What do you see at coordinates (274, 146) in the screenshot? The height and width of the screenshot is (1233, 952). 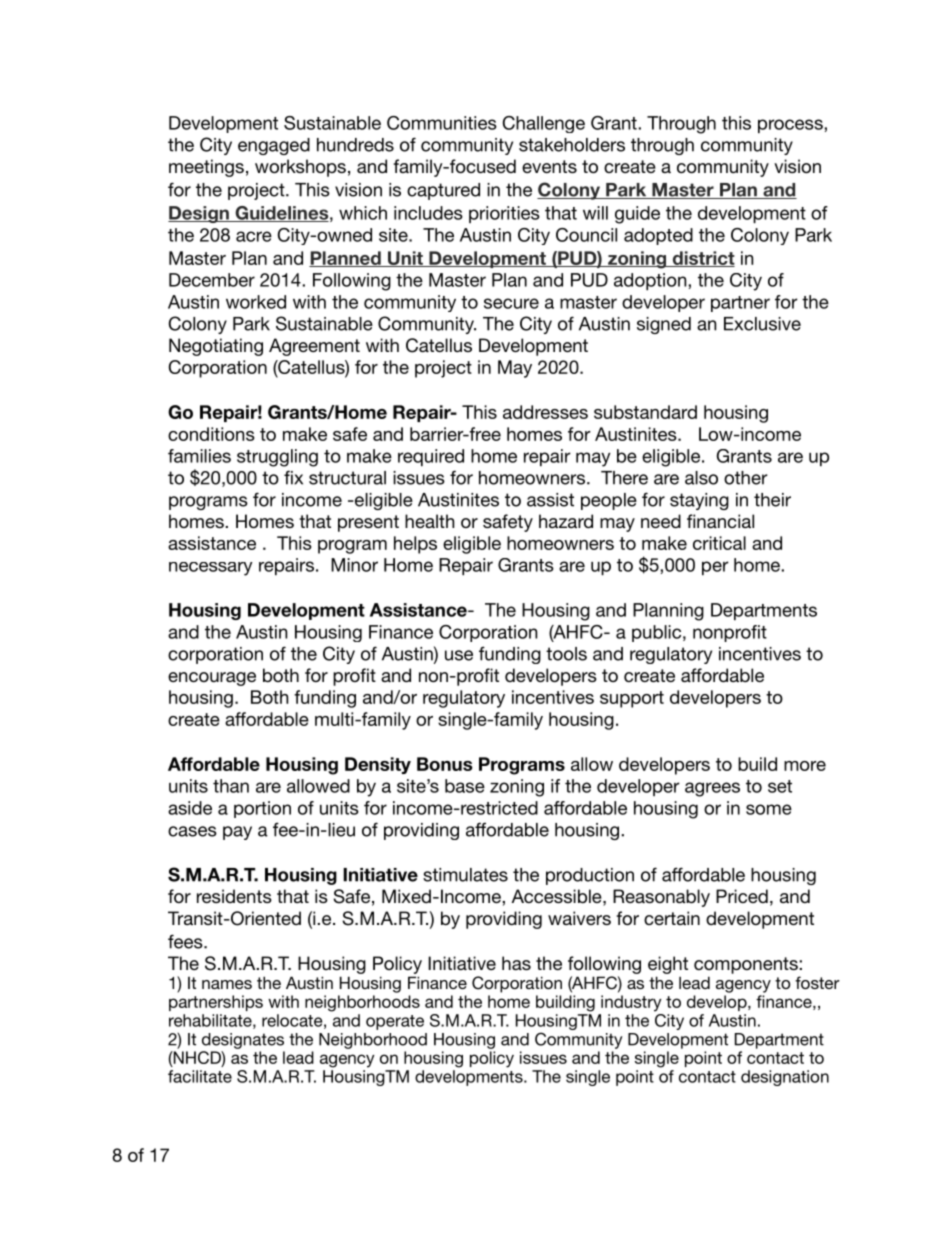 I see `engaged` at bounding box center [274, 146].
